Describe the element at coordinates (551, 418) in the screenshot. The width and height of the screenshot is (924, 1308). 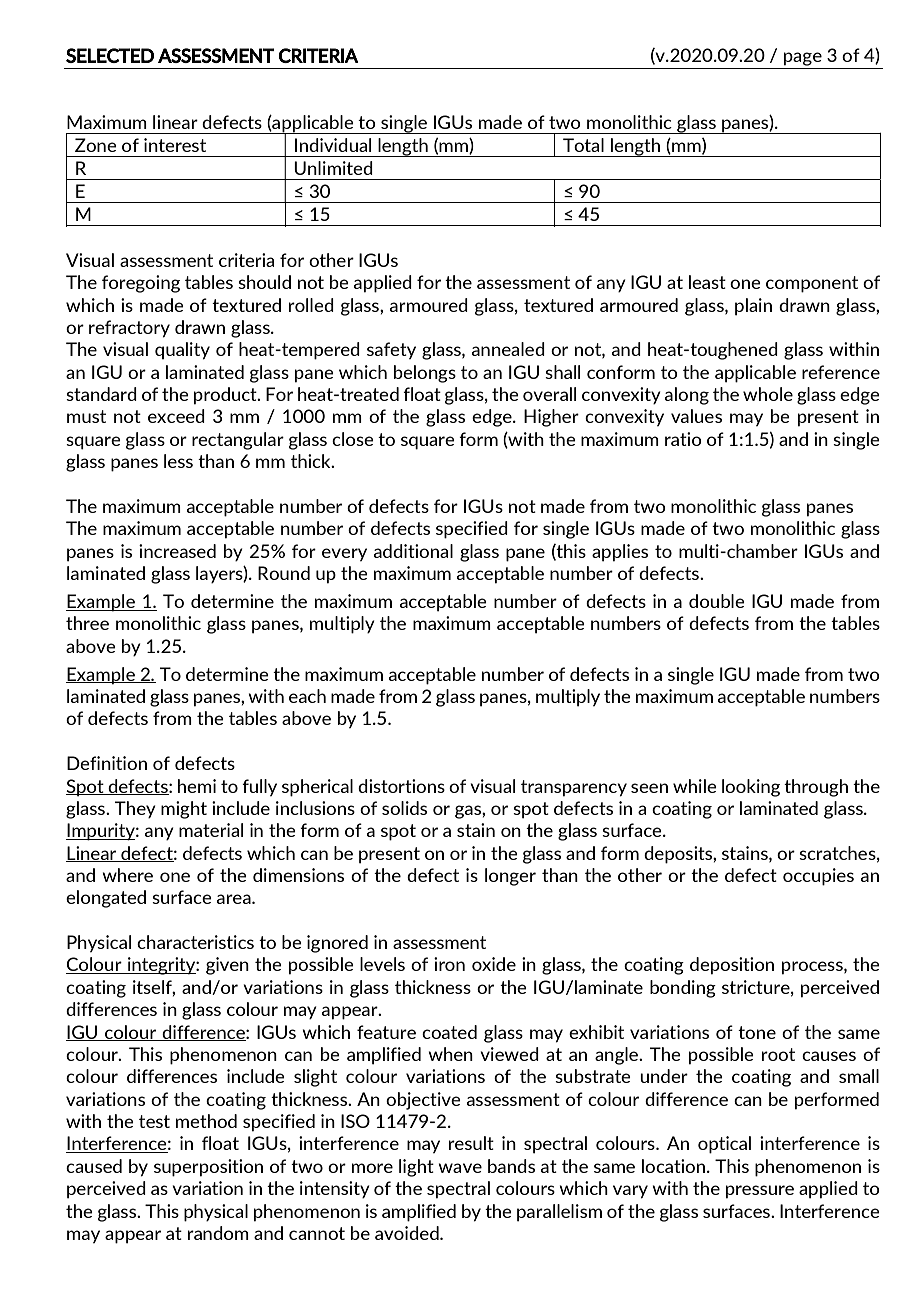
I see `Higher` at that location.
